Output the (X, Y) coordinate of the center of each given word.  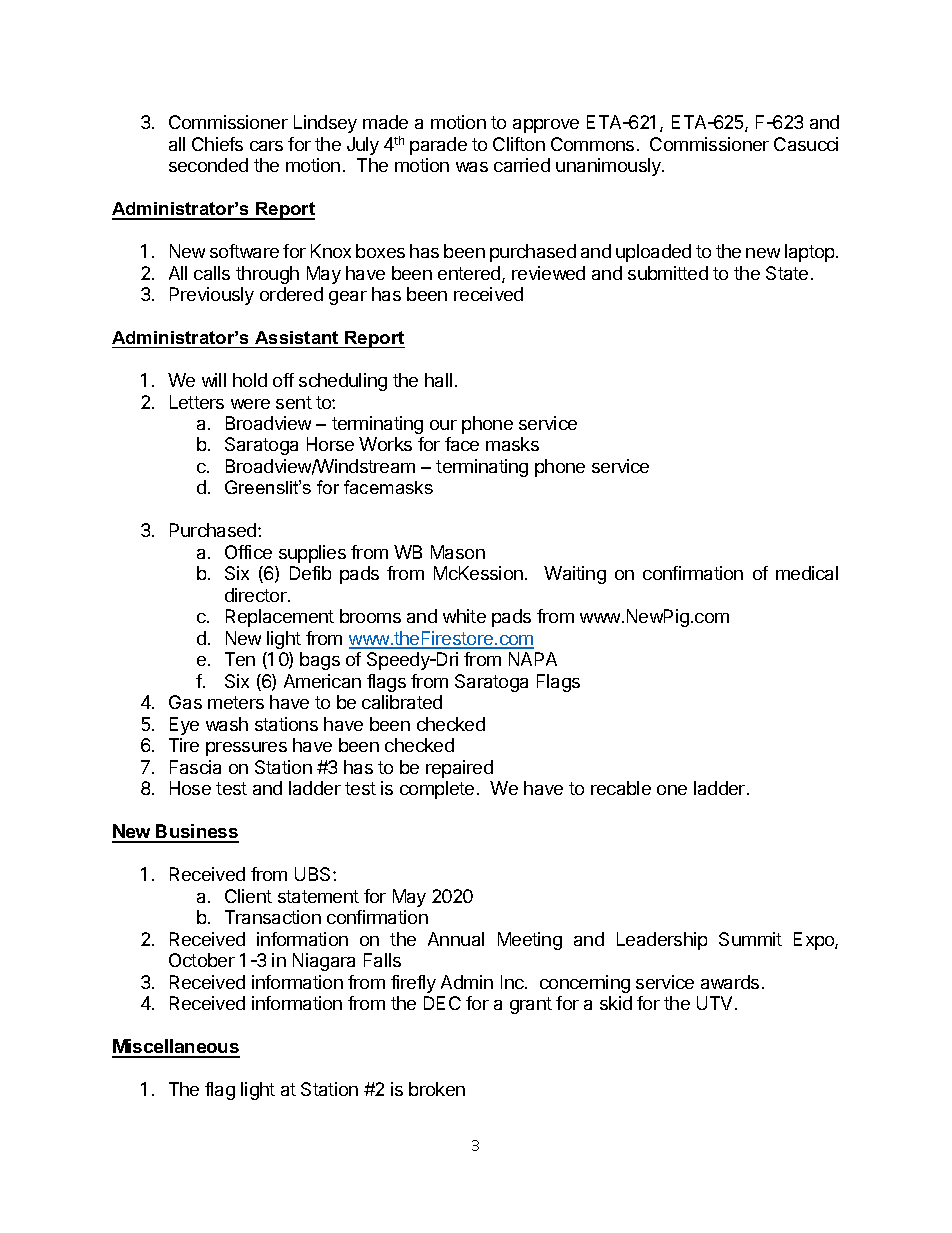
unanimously (609, 167)
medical (807, 573)
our (443, 425)
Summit (750, 939)
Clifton (519, 144)
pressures (246, 749)
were (250, 404)
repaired (459, 769)
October (202, 960)
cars (266, 146)
